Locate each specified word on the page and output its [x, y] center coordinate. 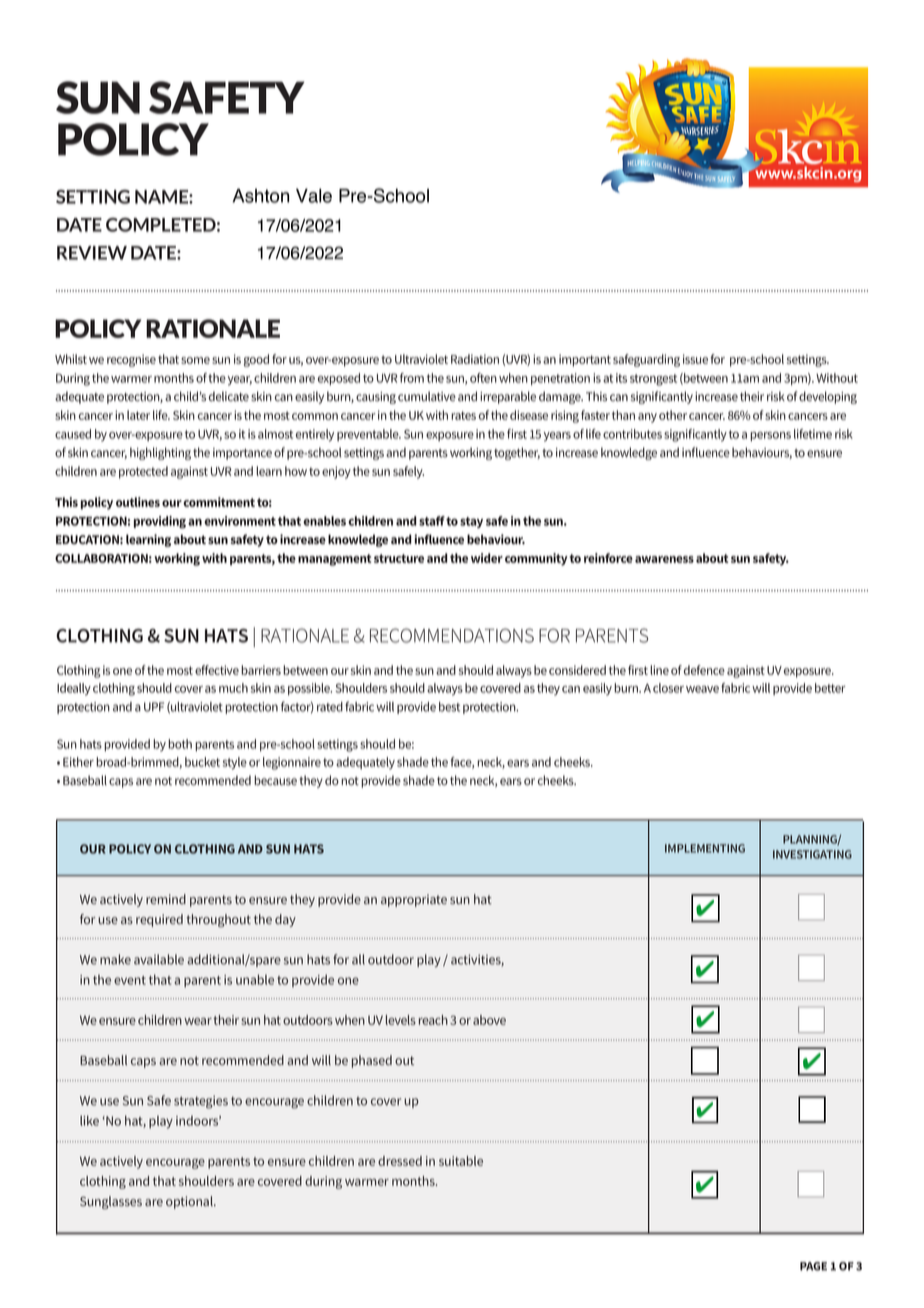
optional [190, 1202]
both [180, 744]
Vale [314, 196]
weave [702, 689]
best [449, 707]
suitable [461, 1161]
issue [695, 359]
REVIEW [92, 253]
